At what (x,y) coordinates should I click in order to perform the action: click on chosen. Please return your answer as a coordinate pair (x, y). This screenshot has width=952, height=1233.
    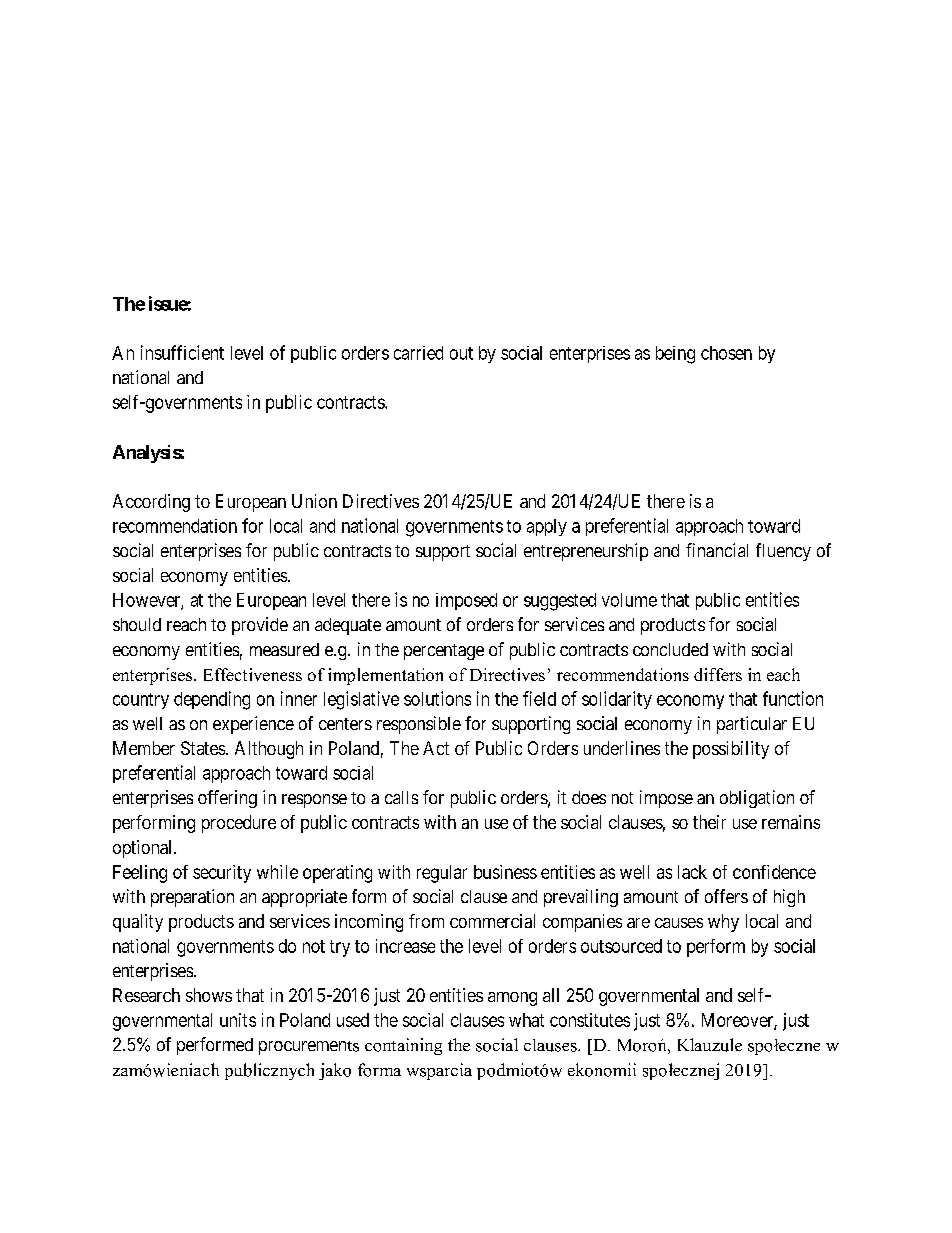
    Looking at the image, I should click on (726, 353).
